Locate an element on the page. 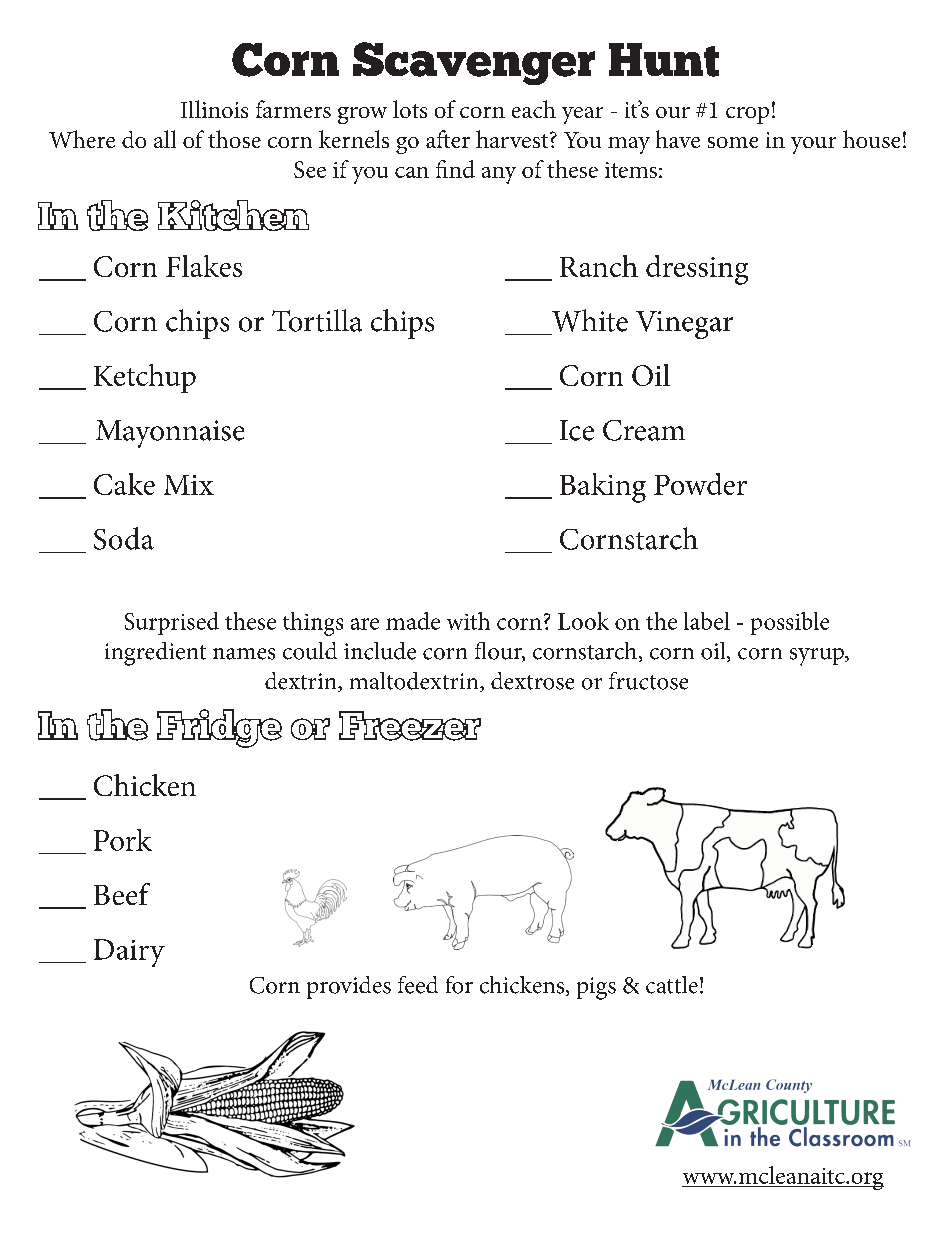 Image resolution: width=952 pixels, height=1233 pixels. Illinois is located at coordinates (214, 109).
